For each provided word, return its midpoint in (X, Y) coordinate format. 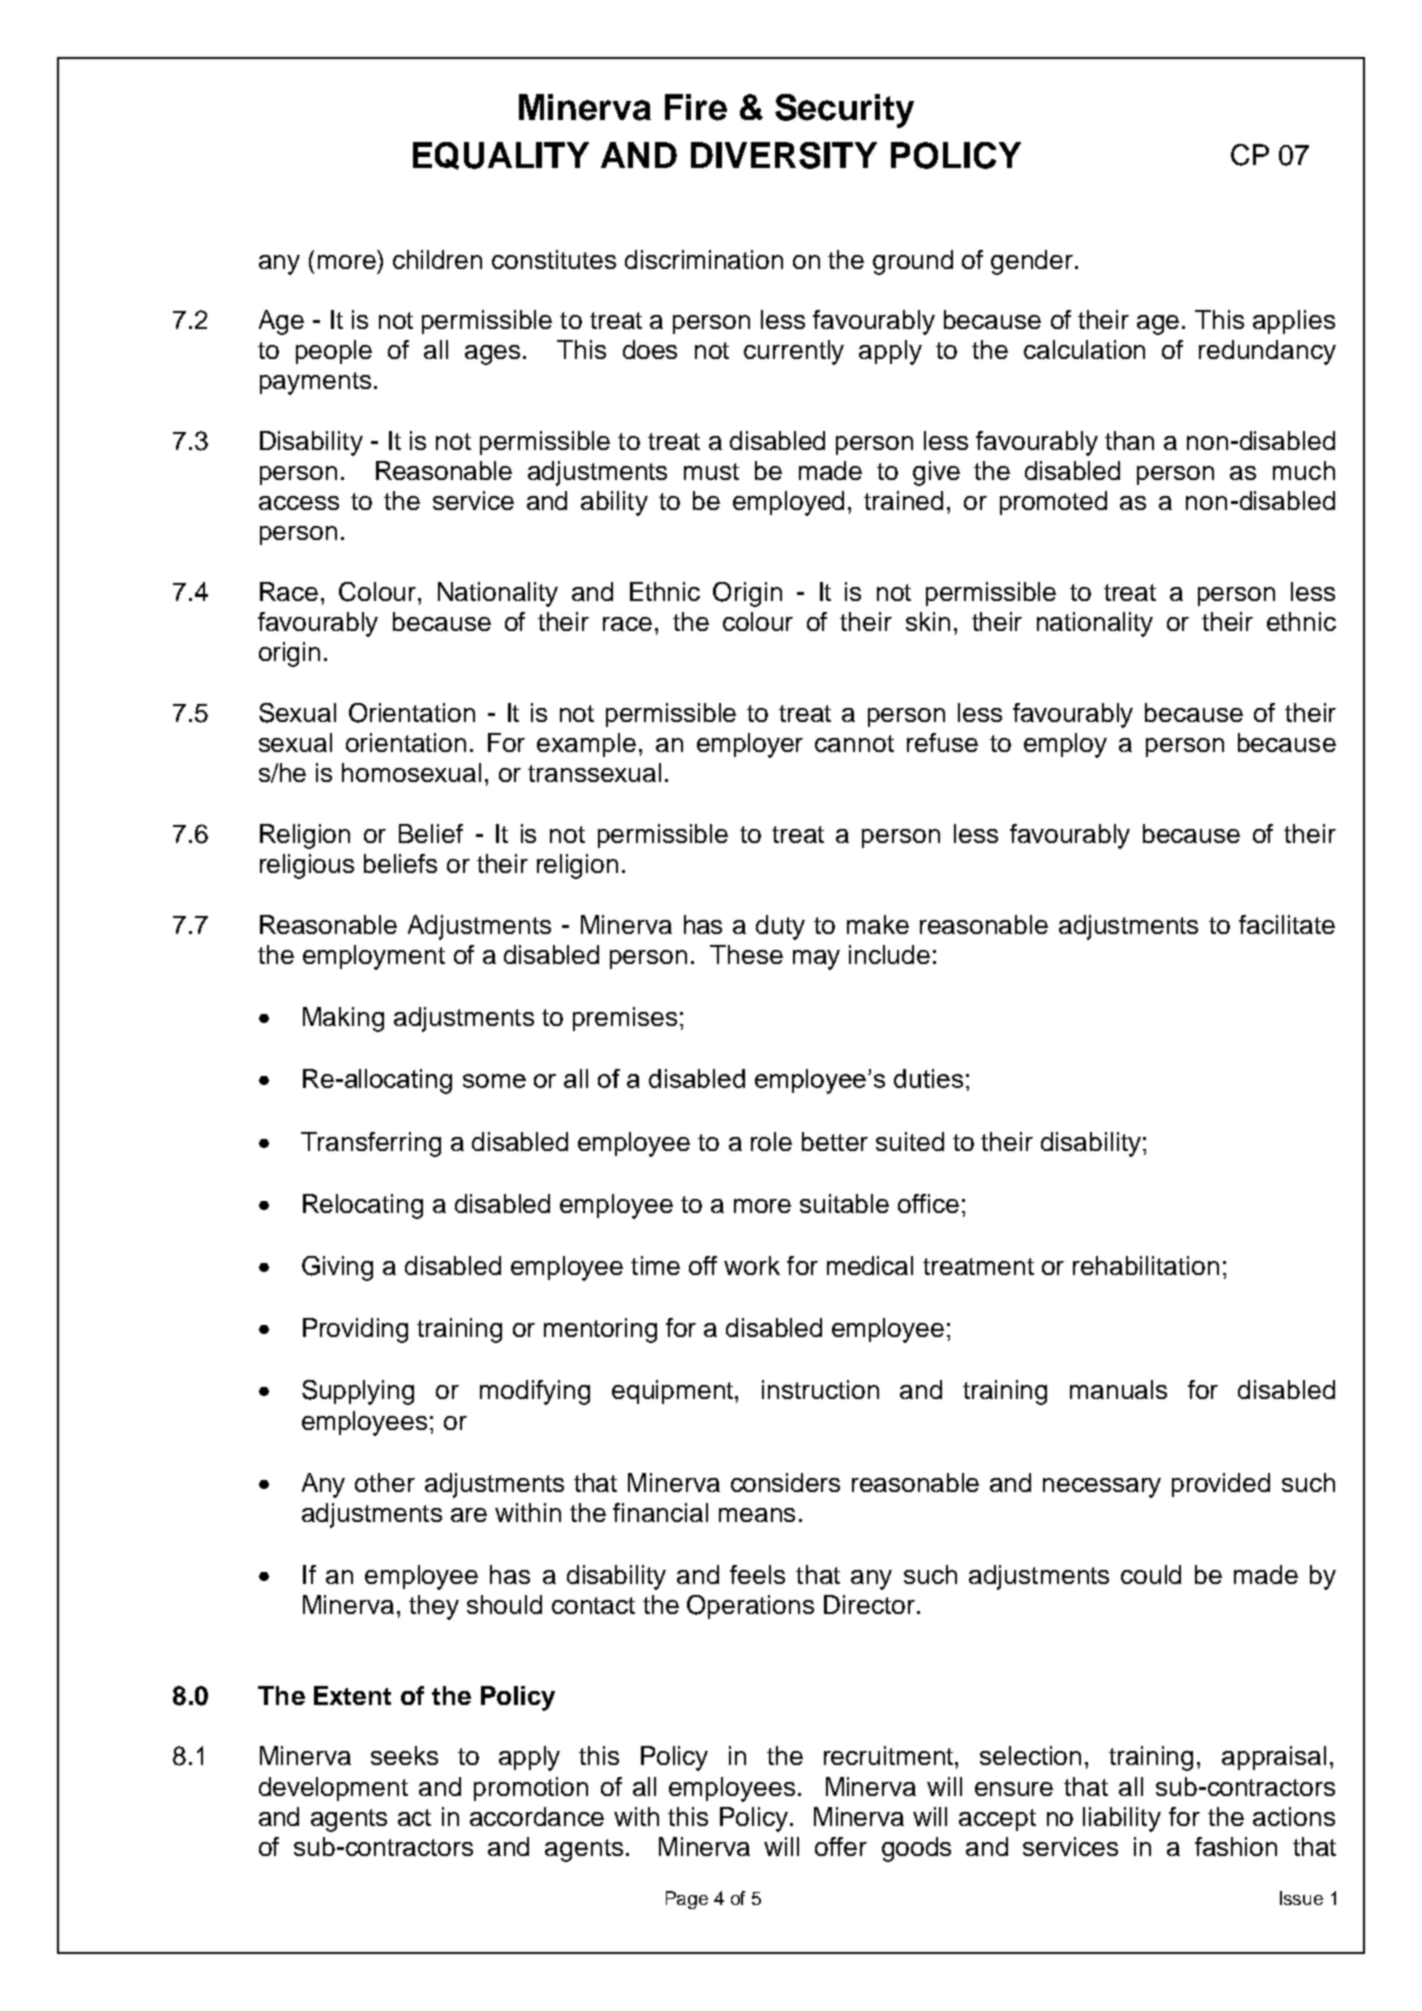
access (299, 503)
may (816, 960)
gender (1033, 262)
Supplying (358, 1392)
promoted (1053, 503)
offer (841, 1846)
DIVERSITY (784, 155)
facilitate (1287, 924)
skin (928, 621)
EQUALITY (501, 156)
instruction (820, 1389)
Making (343, 1019)
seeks (404, 1755)
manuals (1118, 1389)
